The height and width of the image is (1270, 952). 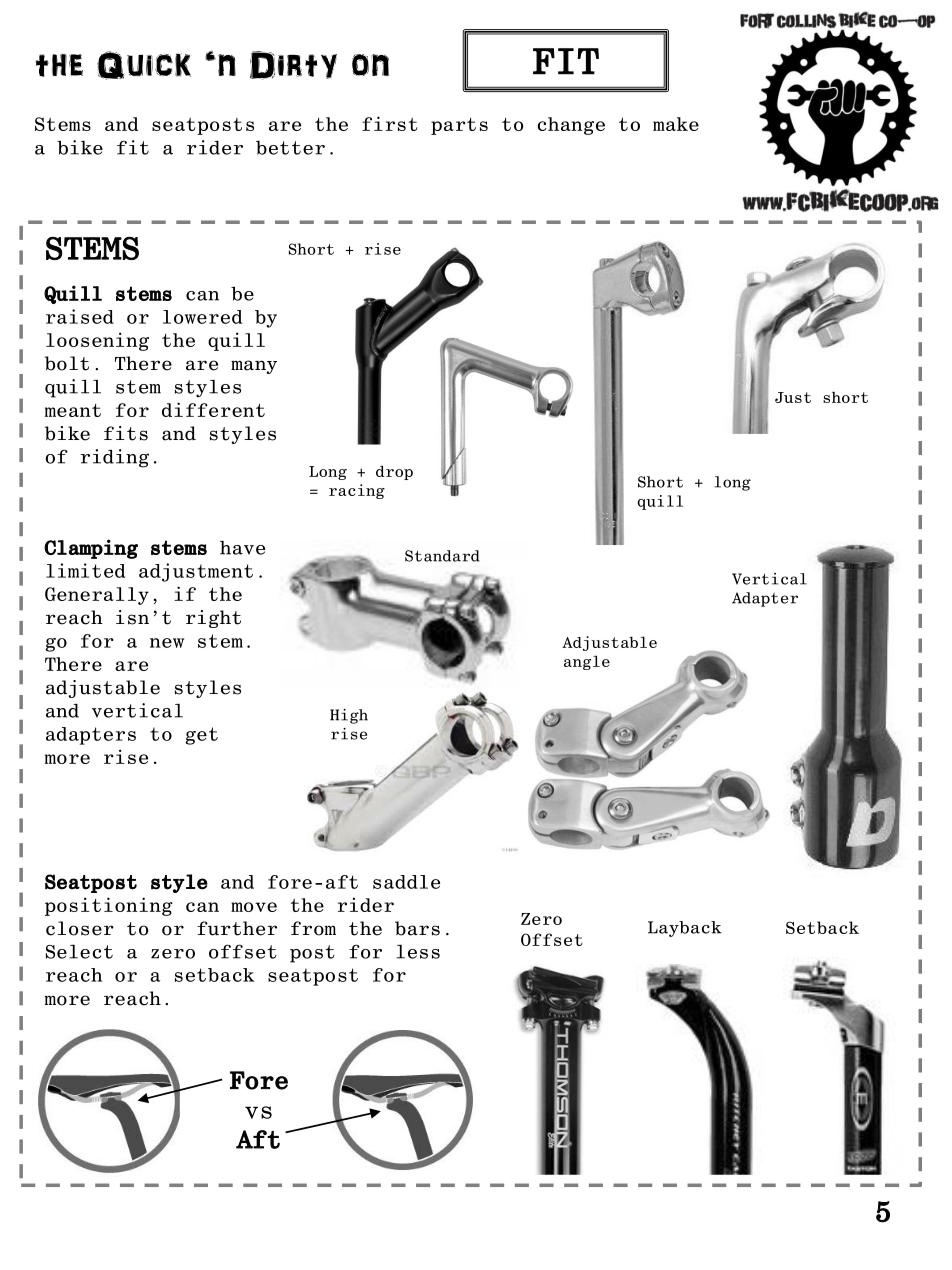 I want to click on loosening, so click(x=97, y=341).
